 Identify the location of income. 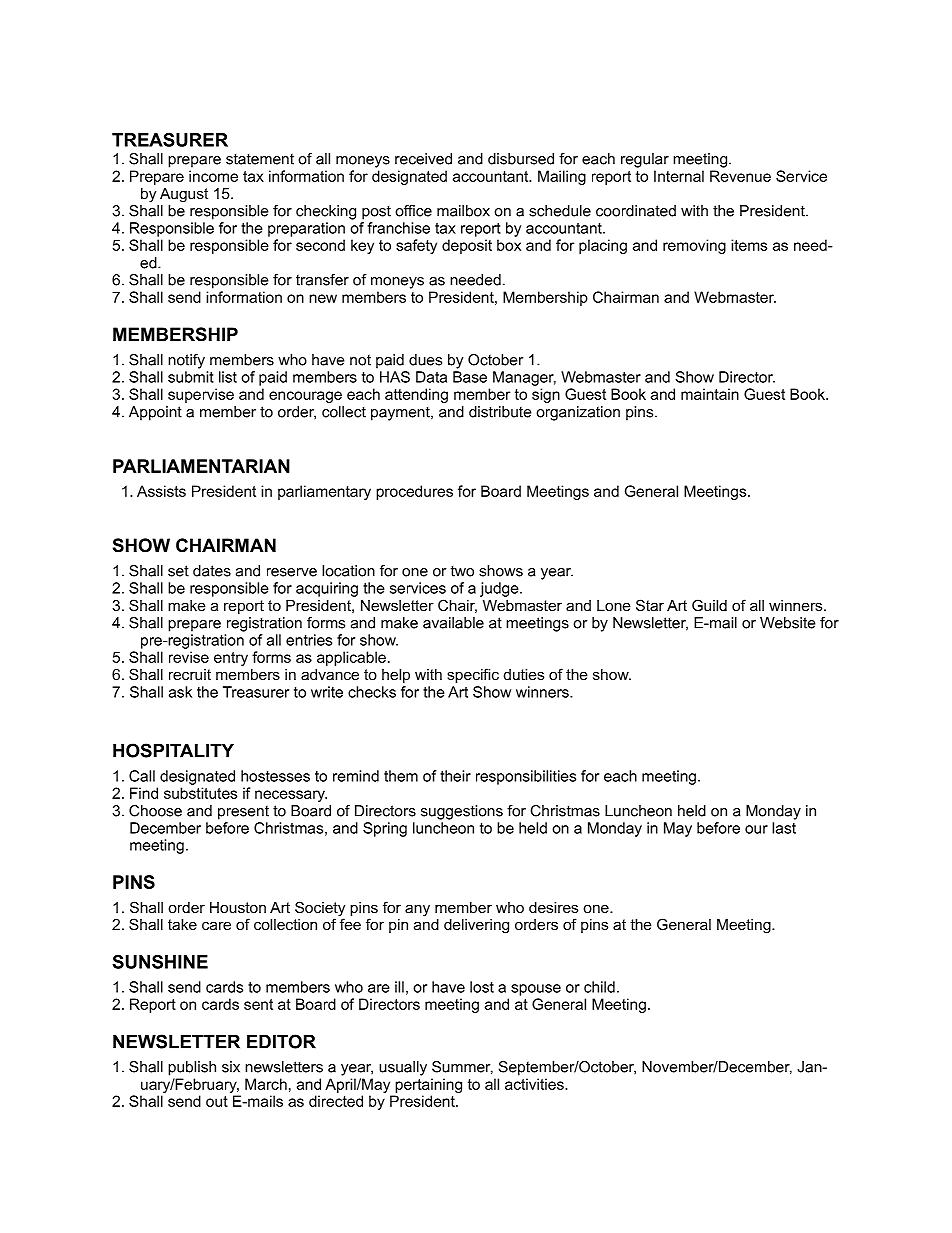
(213, 176).
